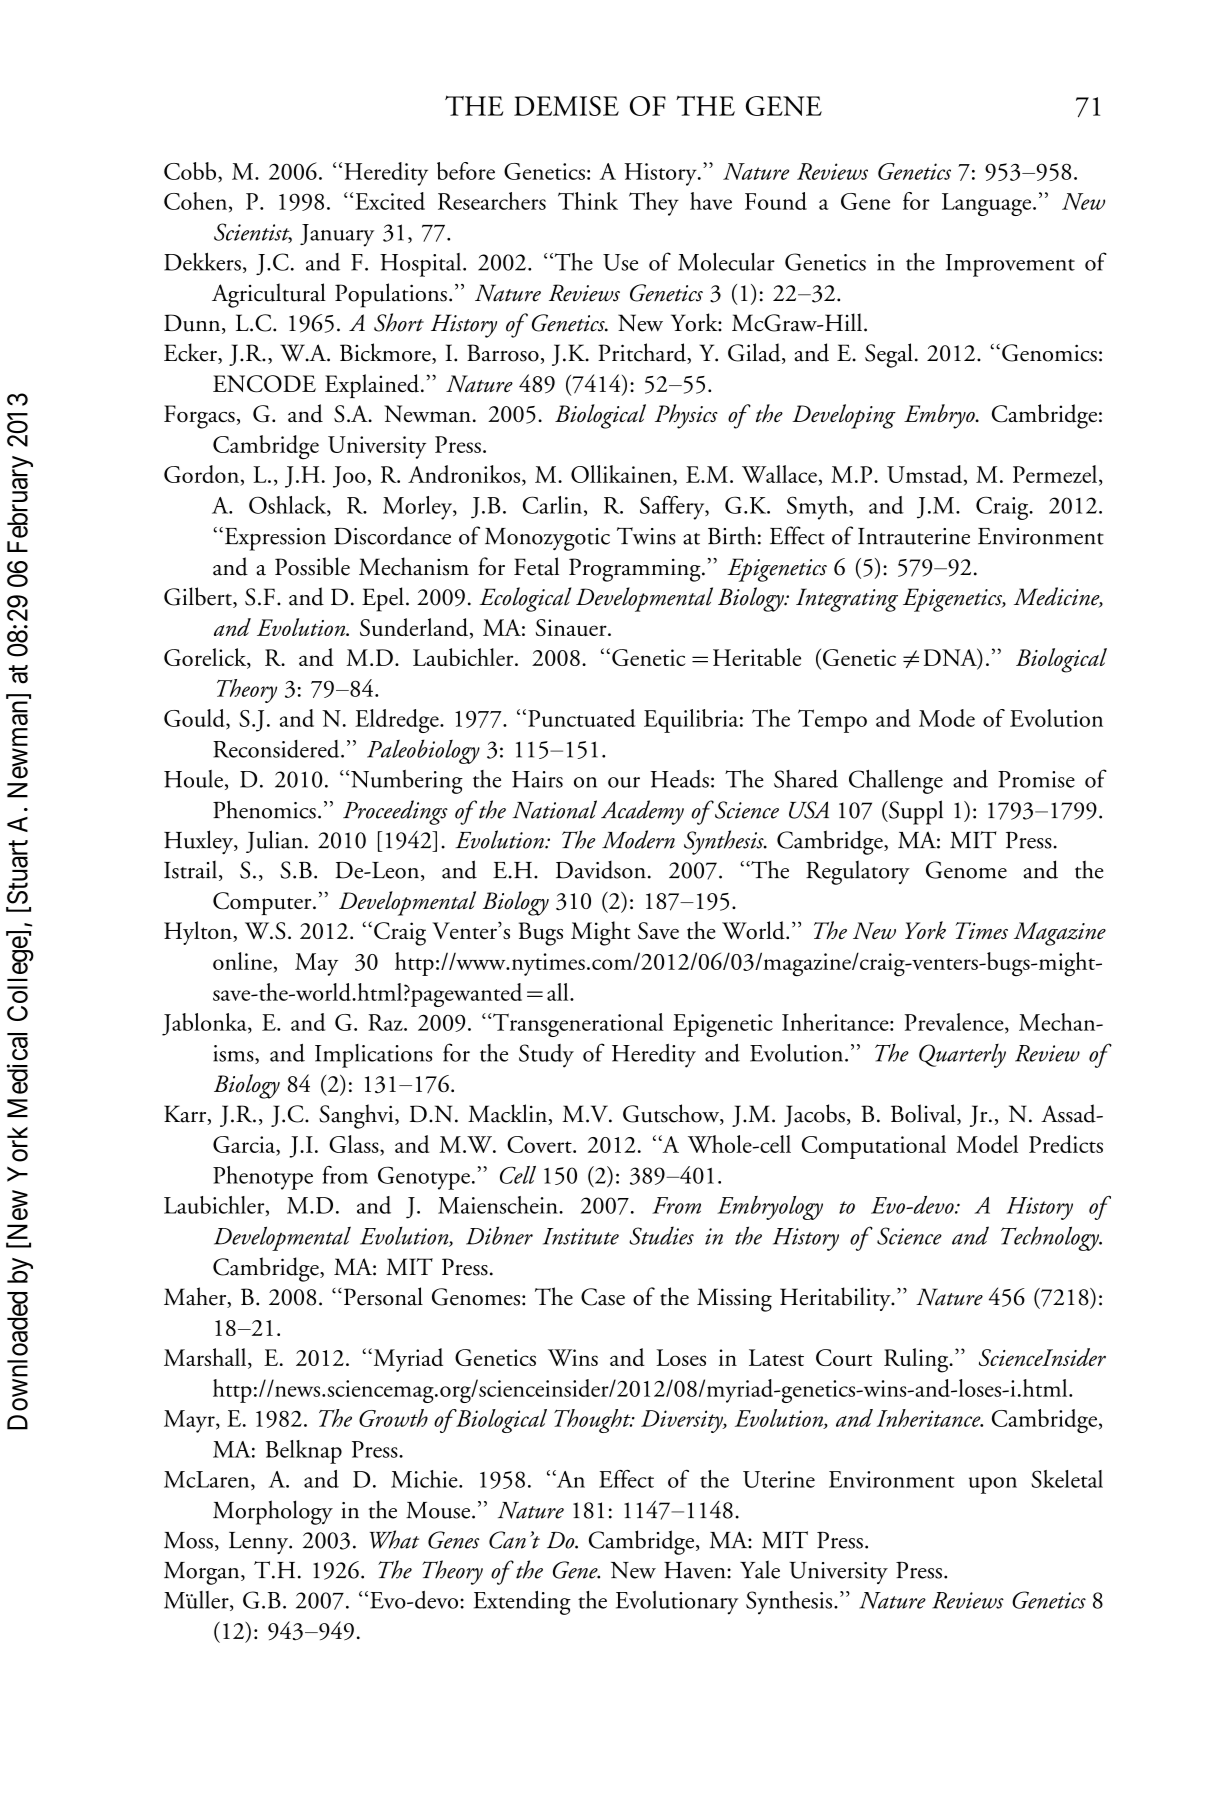 The image size is (1212, 1818). Describe the element at coordinates (962, 1056) in the screenshot. I see `Quarterly` at that location.
